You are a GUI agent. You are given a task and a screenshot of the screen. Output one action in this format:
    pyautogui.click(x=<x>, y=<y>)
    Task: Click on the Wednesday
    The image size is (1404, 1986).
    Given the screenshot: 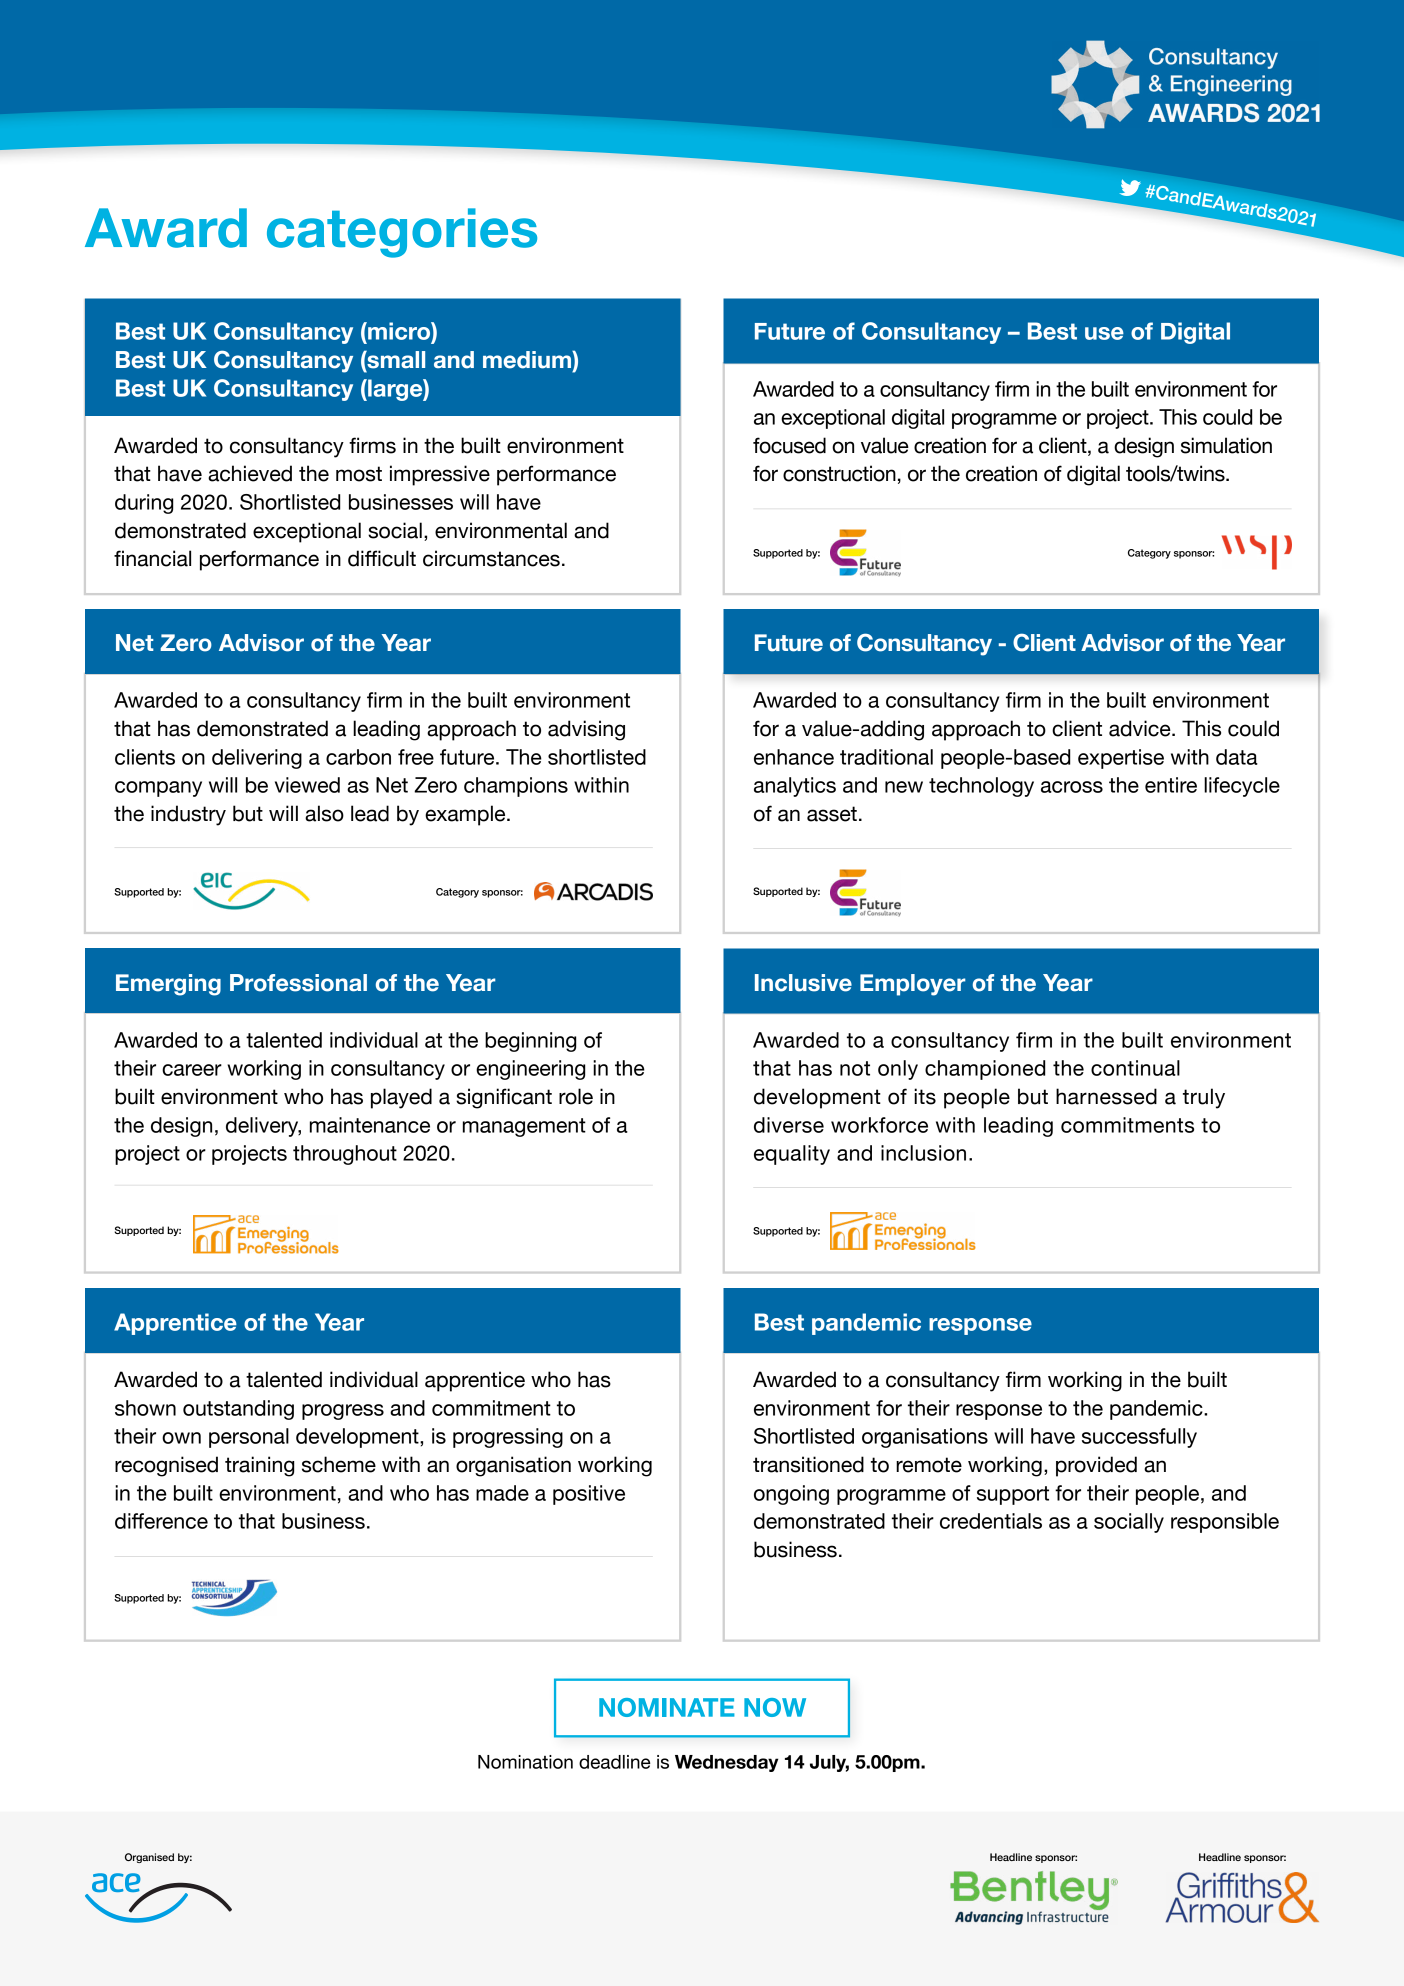 What is the action you would take?
    pyautogui.click(x=726, y=1763)
